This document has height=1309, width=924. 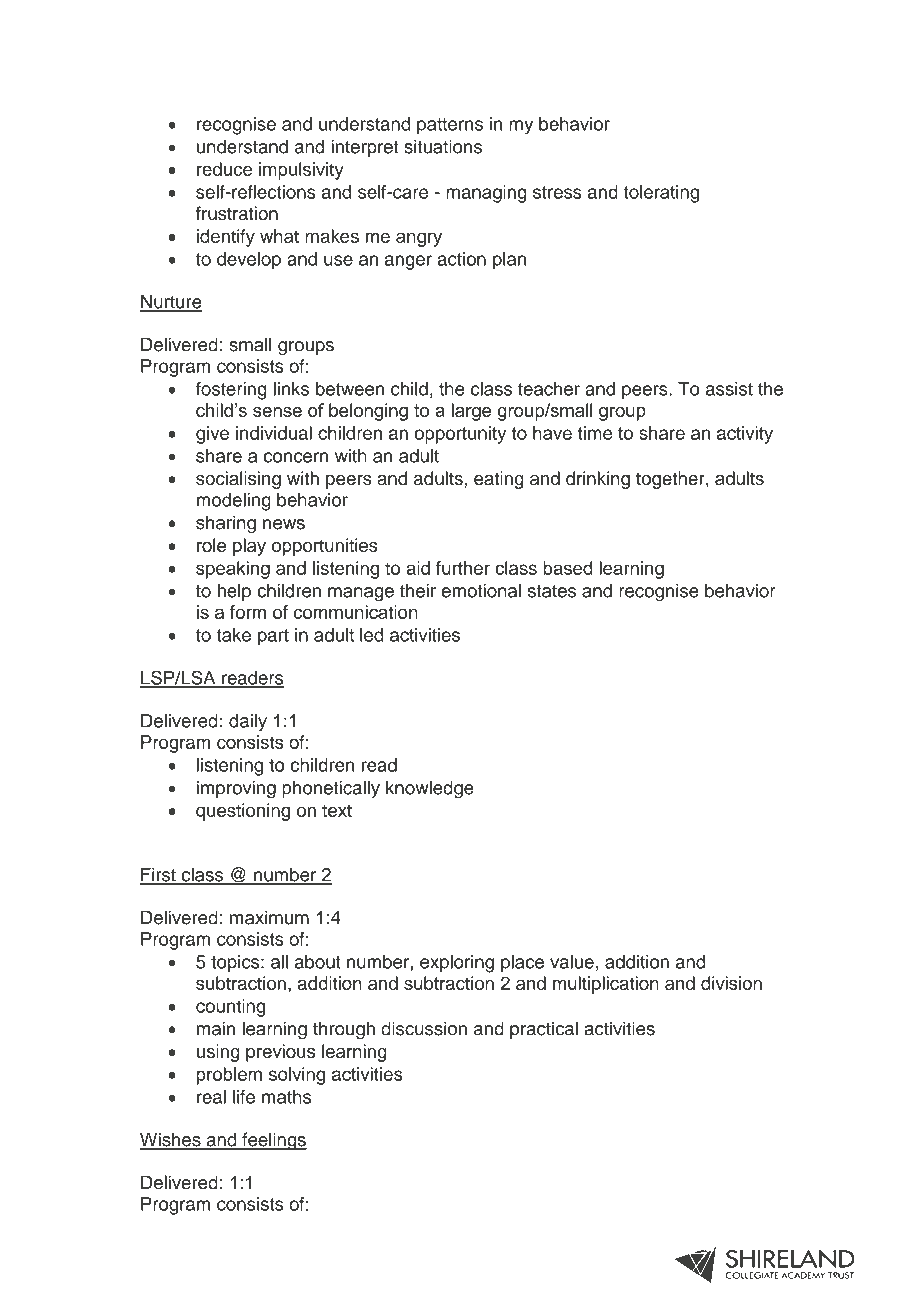 I want to click on assist, so click(x=729, y=389).
